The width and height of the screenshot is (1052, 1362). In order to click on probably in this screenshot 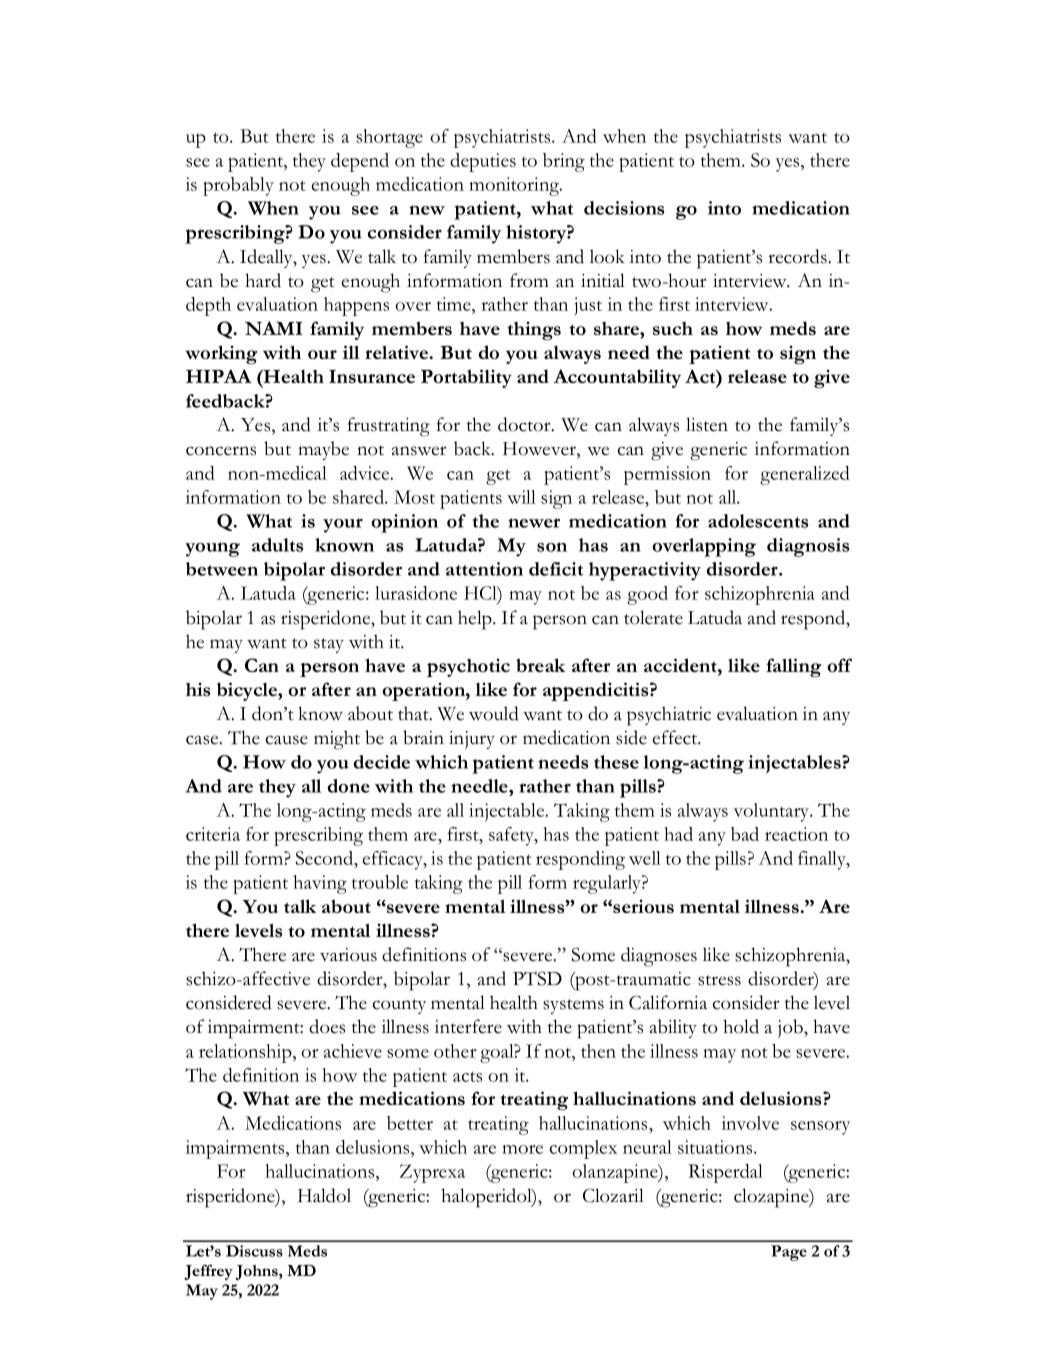, I will do `click(238, 186)`.
